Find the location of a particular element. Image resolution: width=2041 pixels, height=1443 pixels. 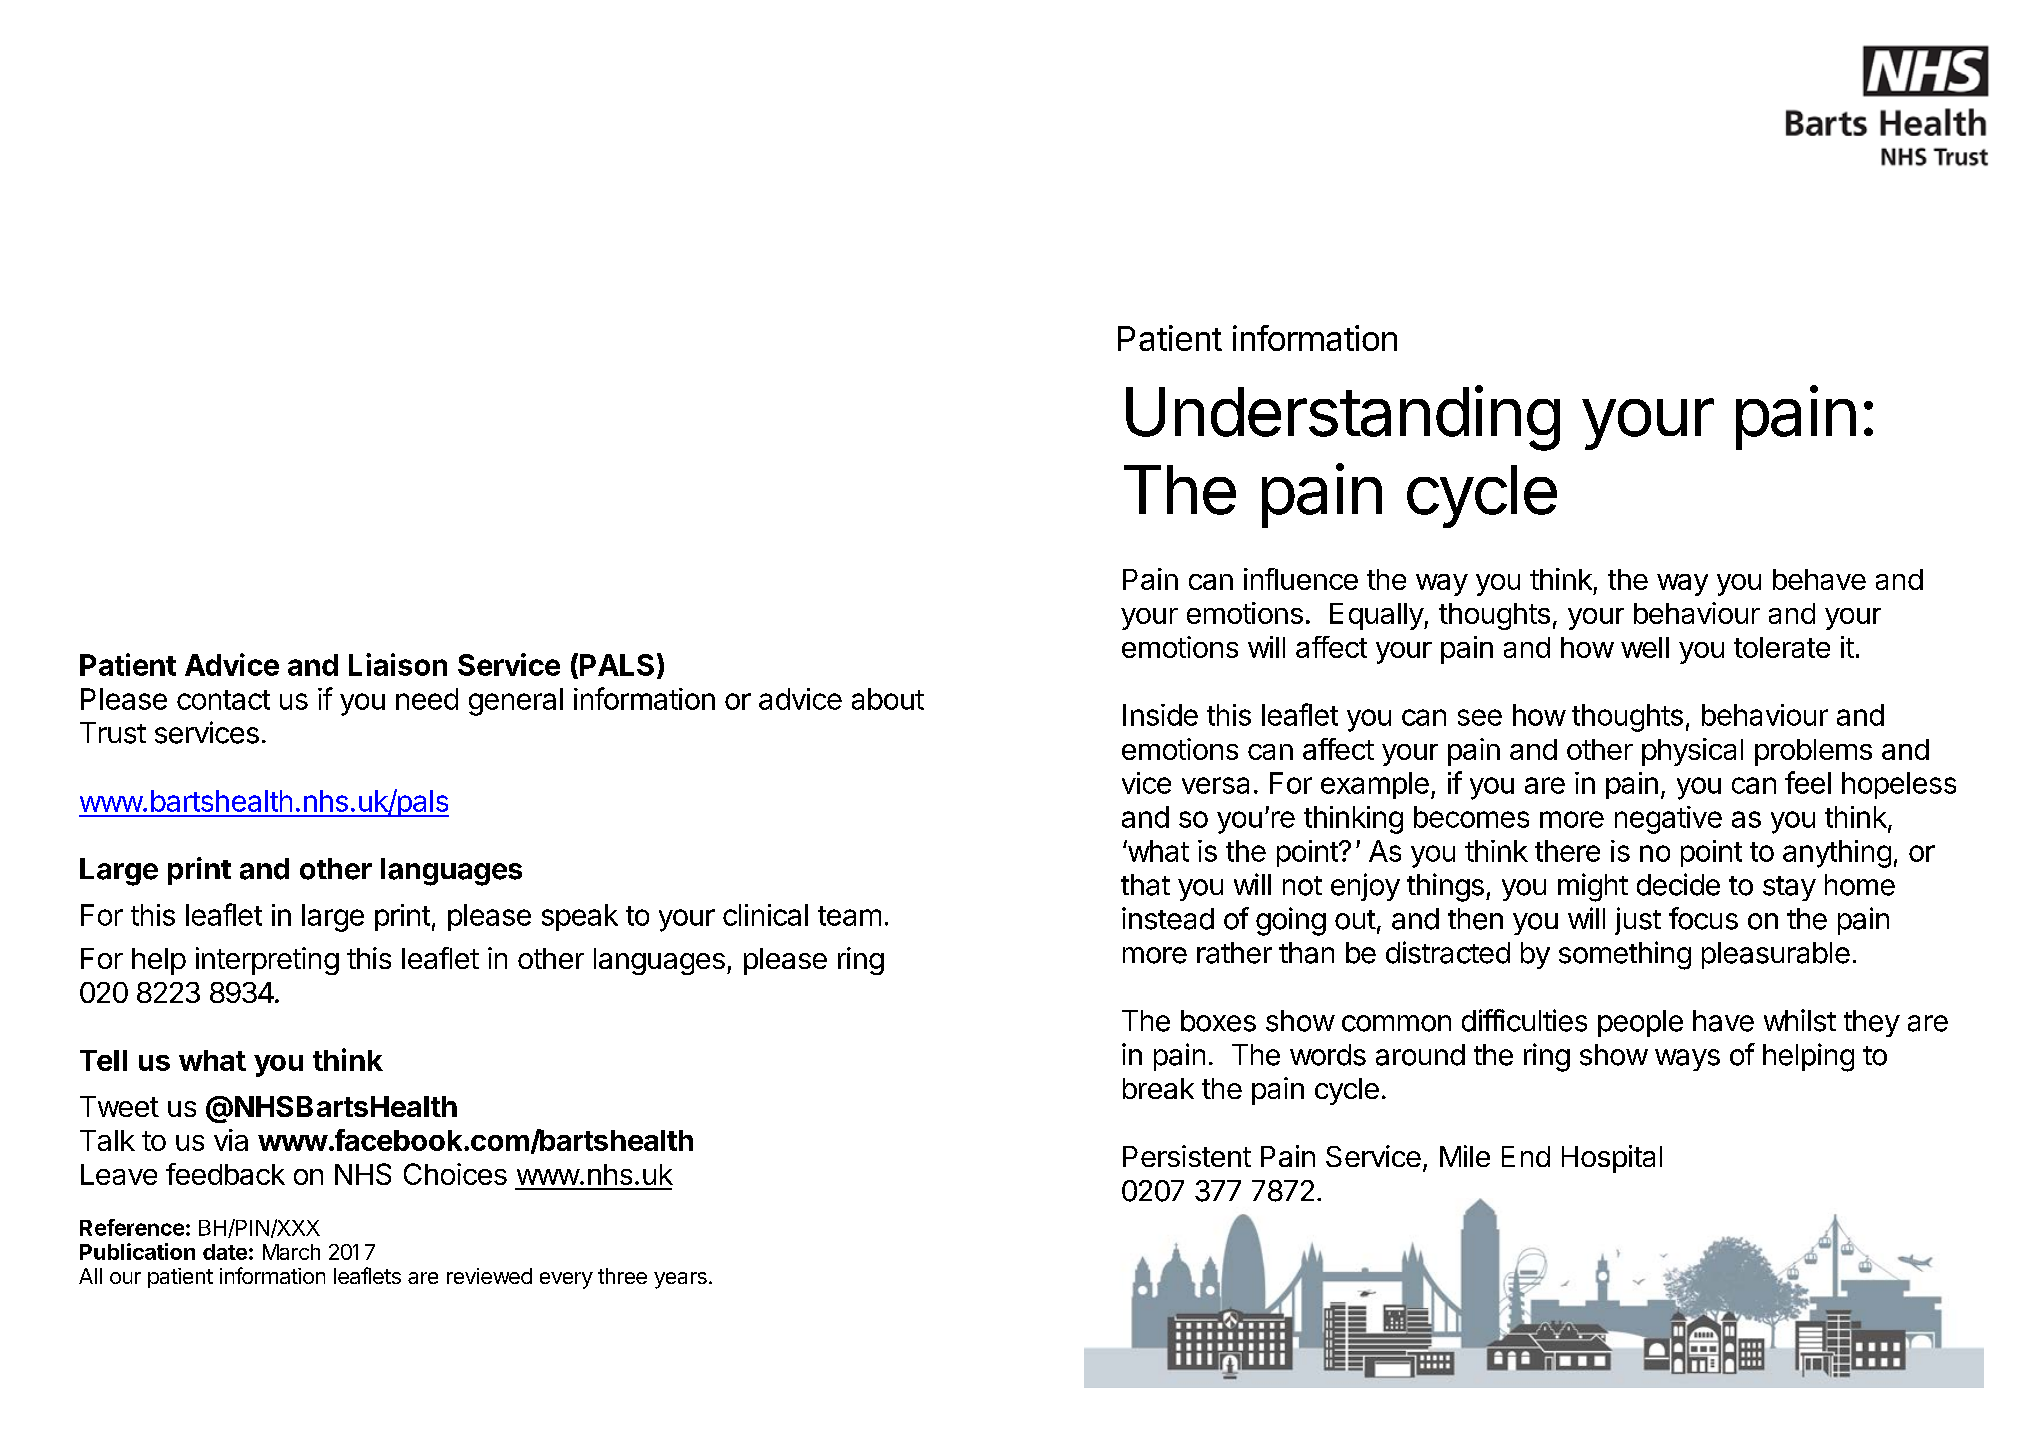

Liaison is located at coordinates (398, 664).
